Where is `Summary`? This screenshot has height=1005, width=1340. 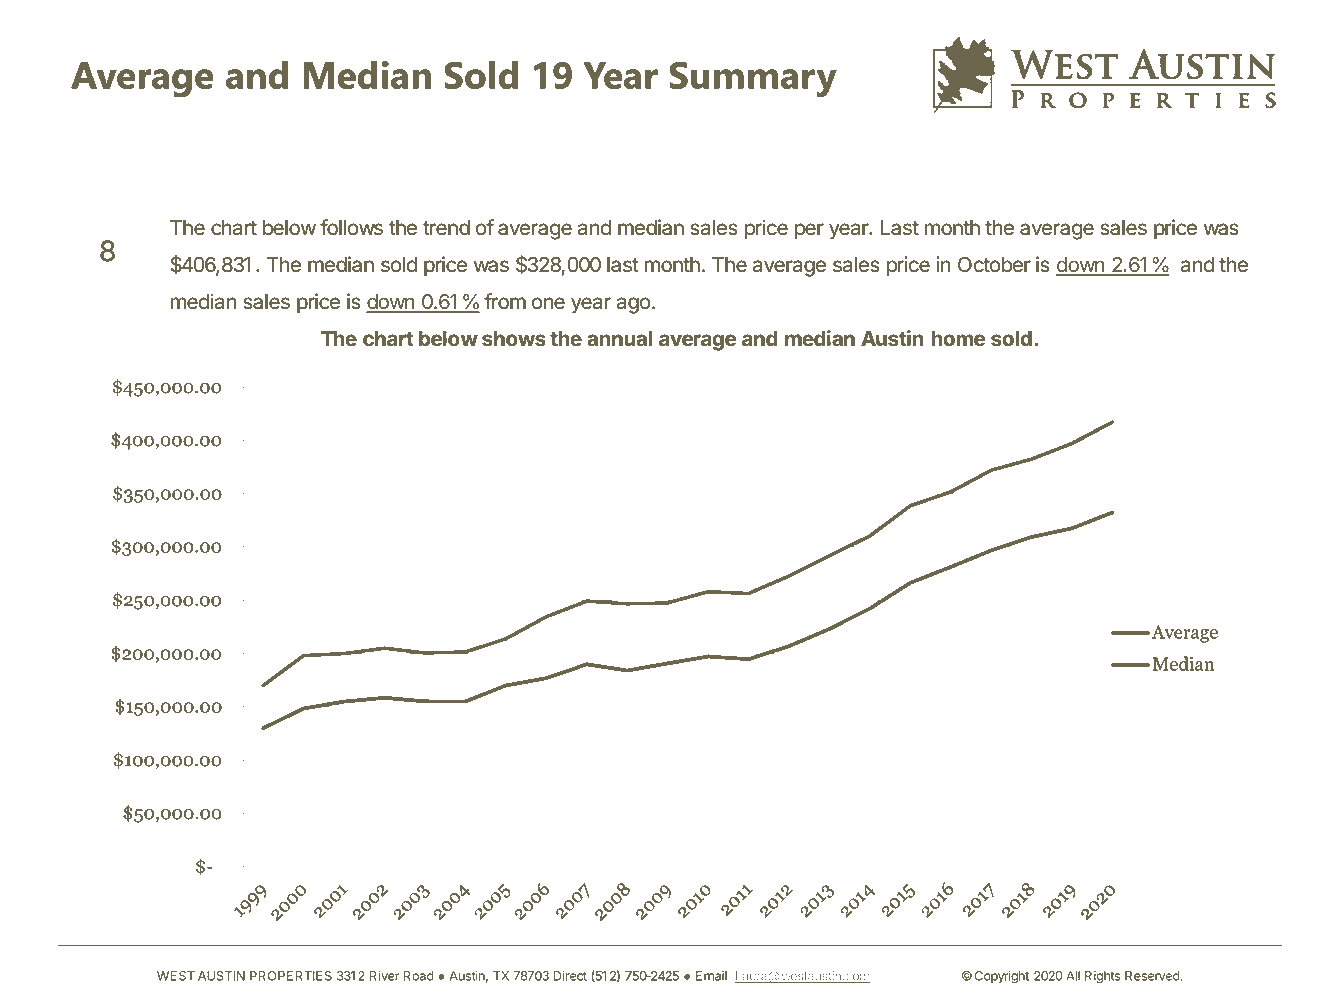 Summary is located at coordinates (753, 79).
